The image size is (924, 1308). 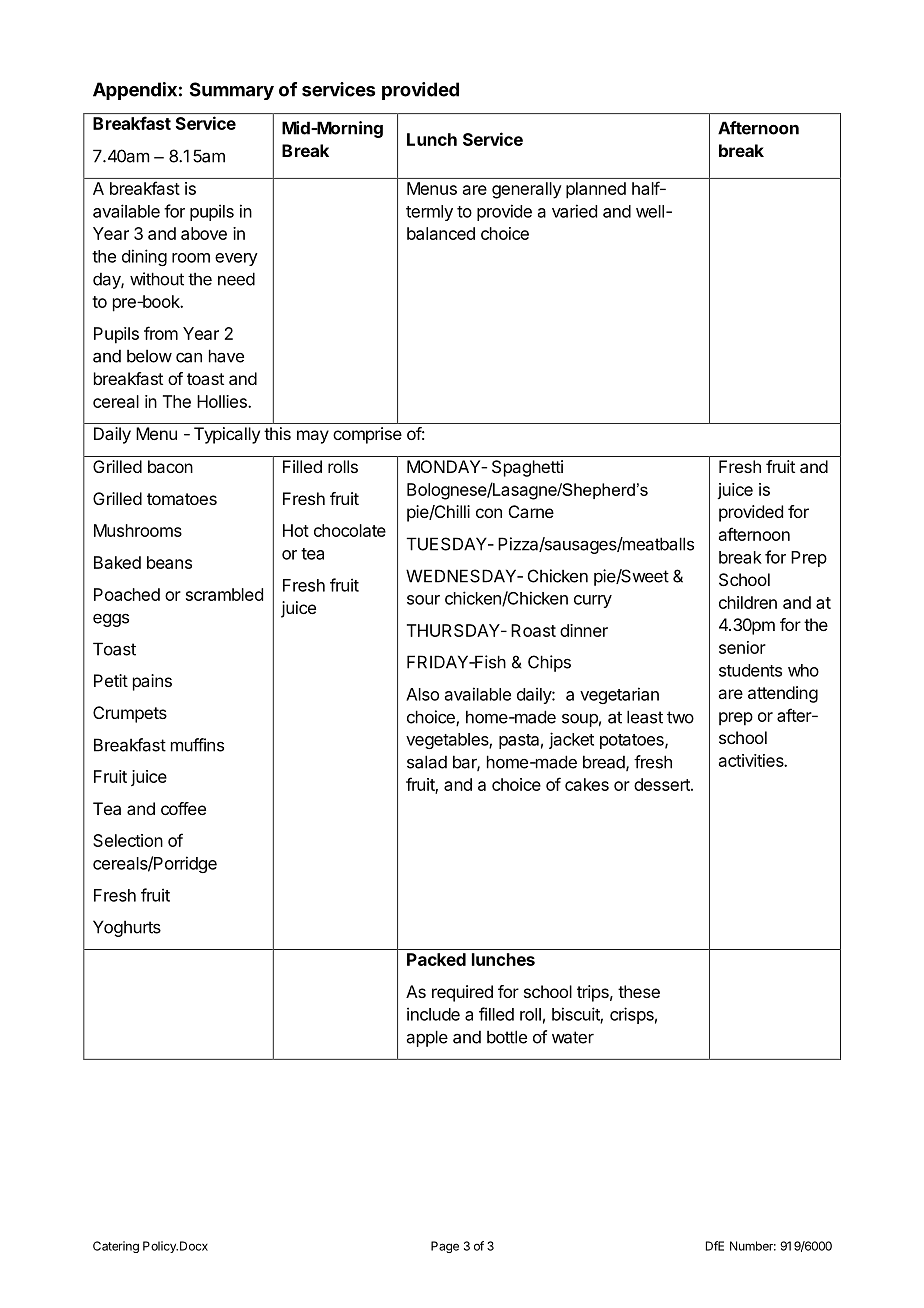 I want to click on bacon, so click(x=170, y=466).
